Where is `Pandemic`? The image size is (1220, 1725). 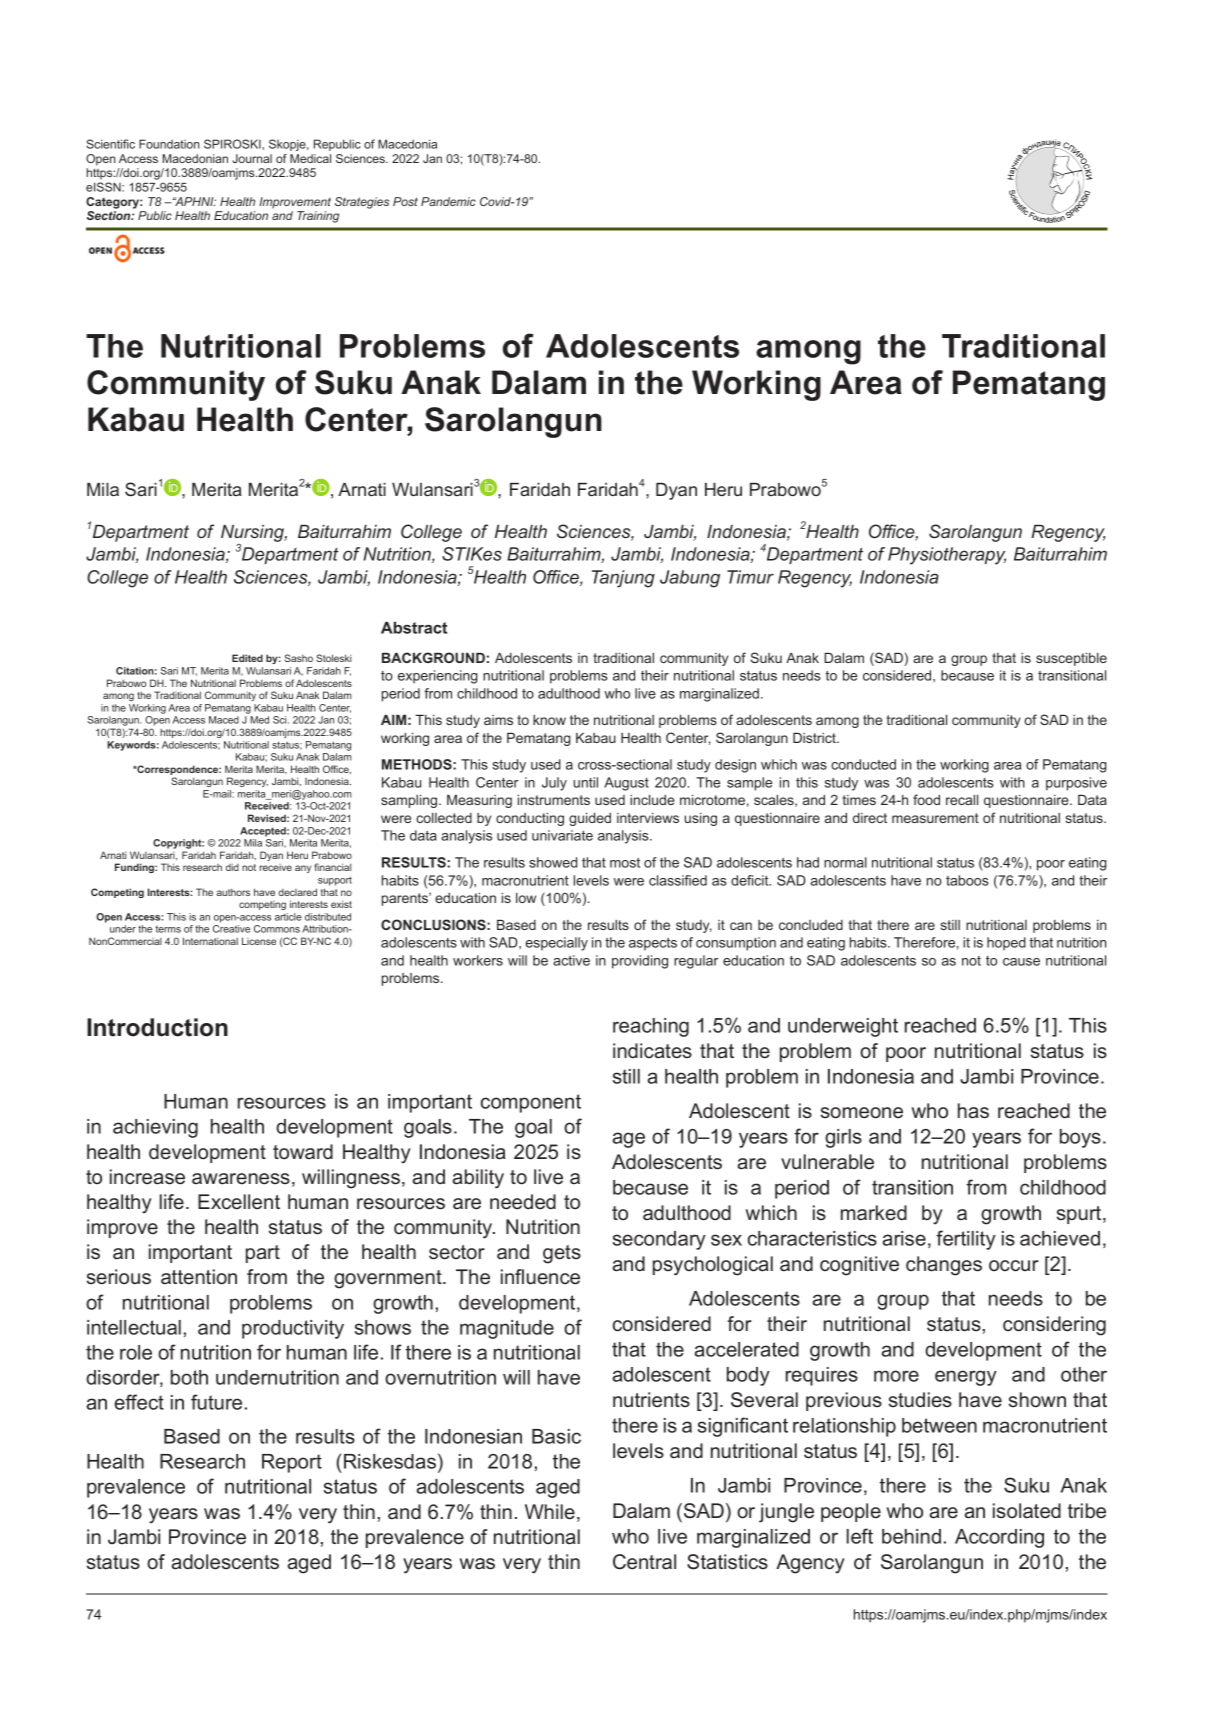
Pandemic is located at coordinates (448, 201).
